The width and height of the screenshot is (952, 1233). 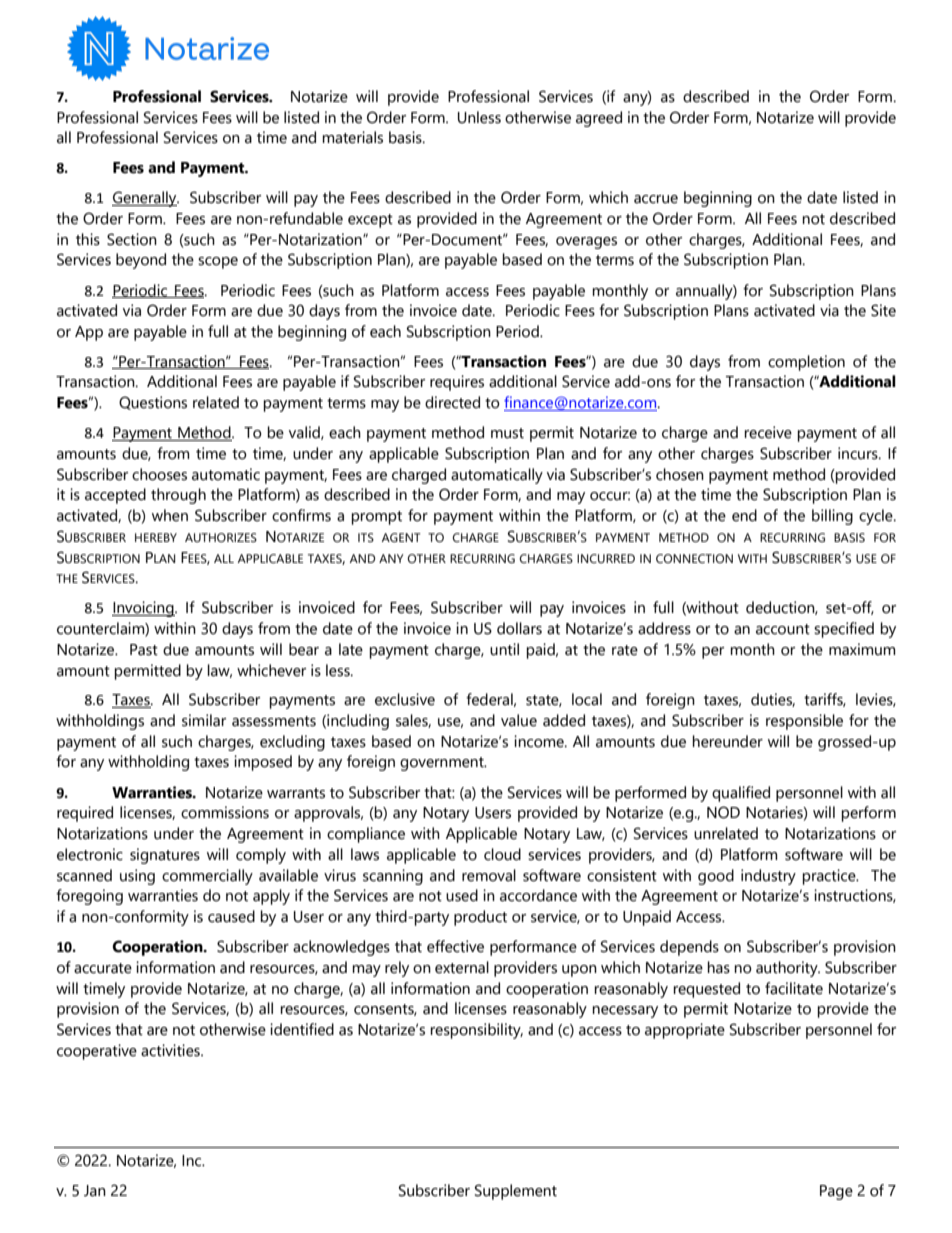 I want to click on requires, so click(x=457, y=383).
